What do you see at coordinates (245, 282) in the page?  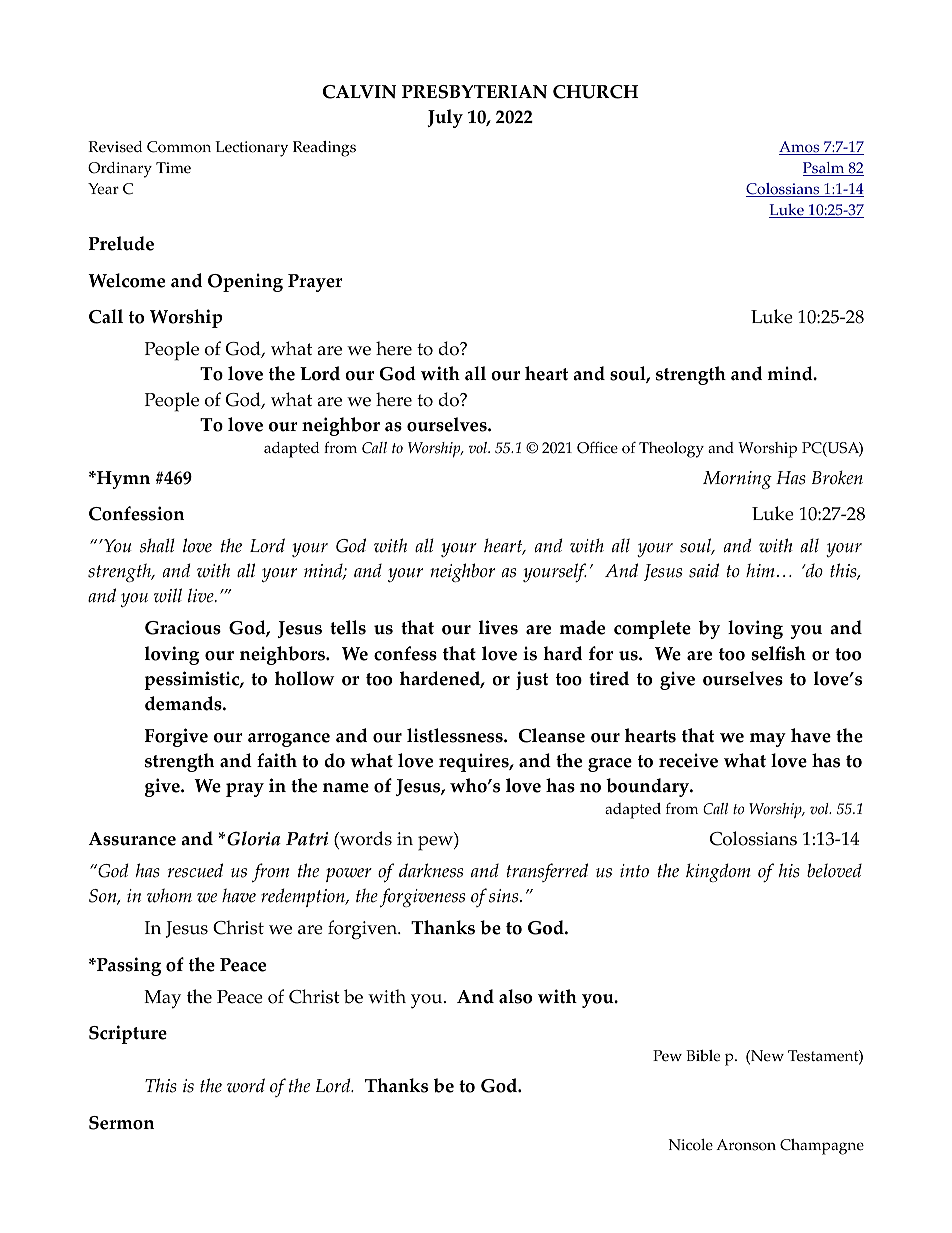 I see `Opening` at bounding box center [245, 282].
